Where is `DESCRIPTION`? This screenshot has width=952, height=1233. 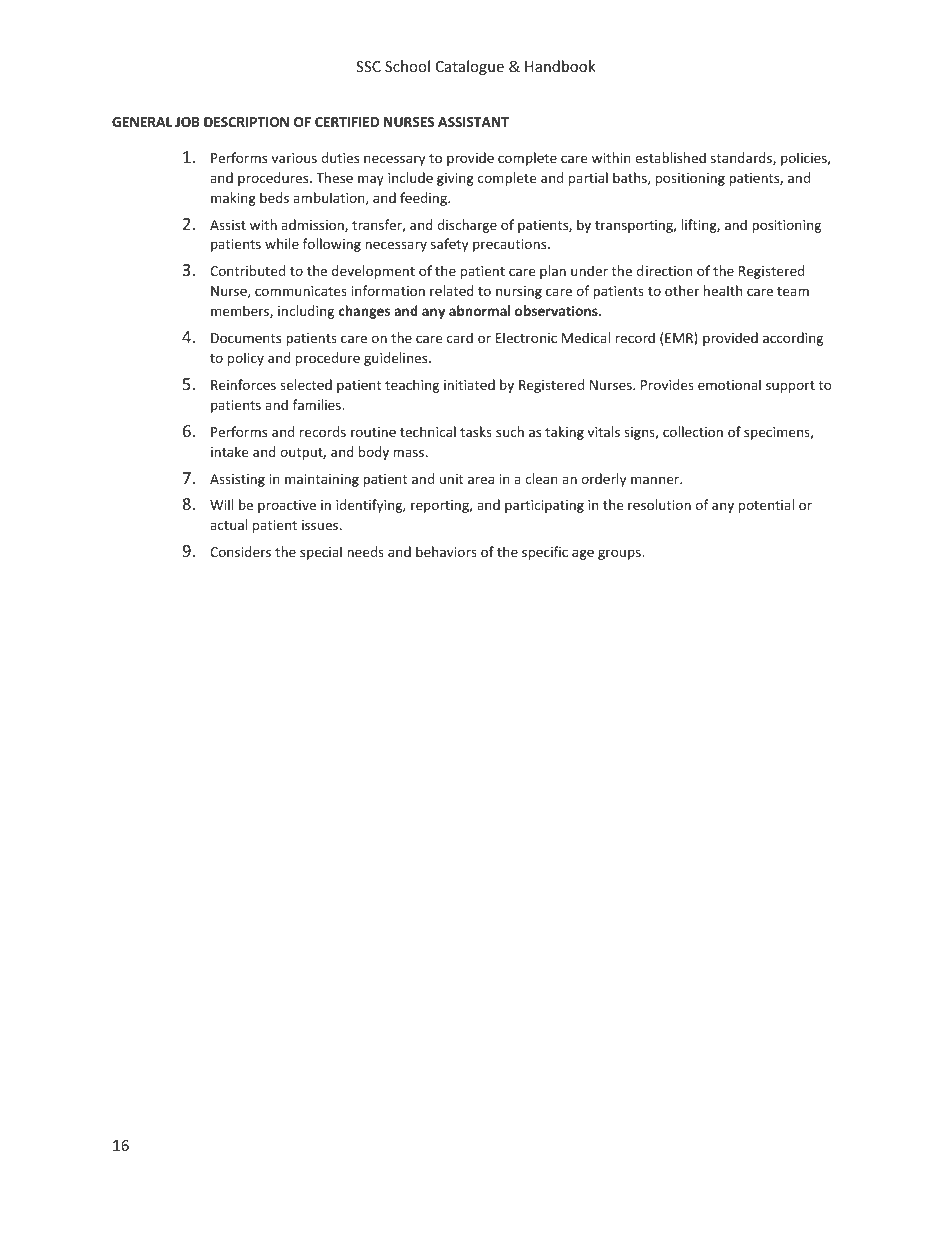
DESCRIPTION is located at coordinates (246, 122).
